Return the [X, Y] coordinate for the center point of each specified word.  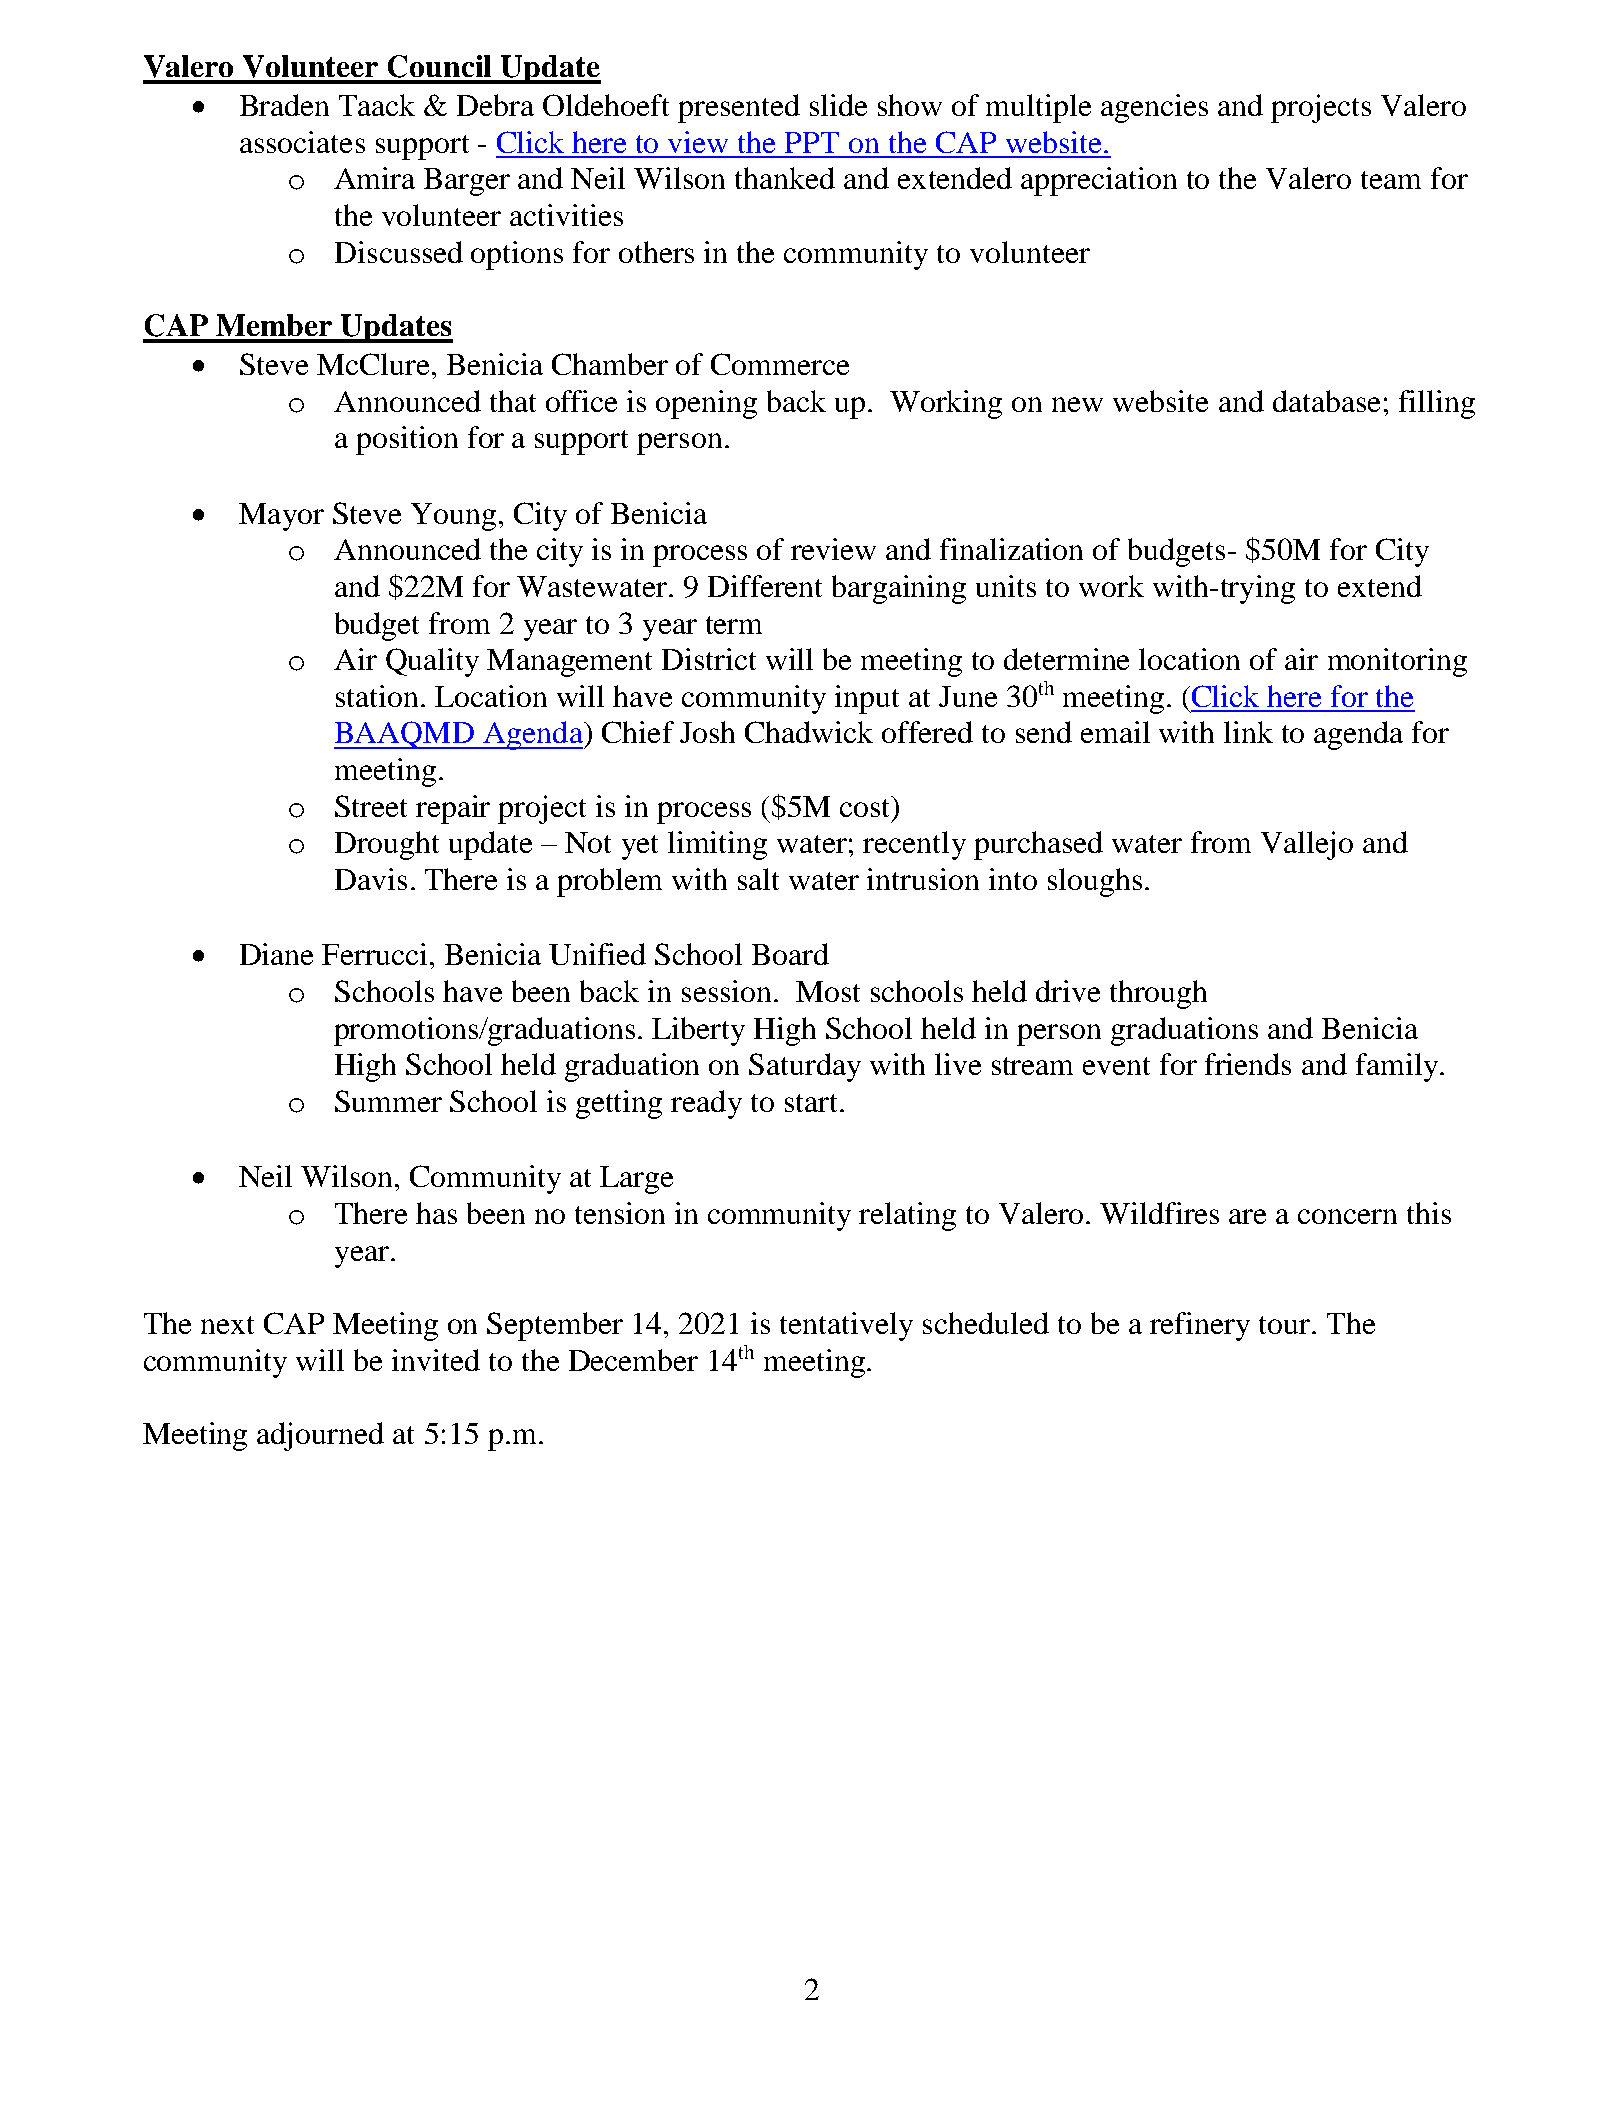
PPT [812, 142]
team [1391, 180]
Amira [374, 178]
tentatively [846, 1326]
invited [436, 1360]
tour [1286, 1325]
